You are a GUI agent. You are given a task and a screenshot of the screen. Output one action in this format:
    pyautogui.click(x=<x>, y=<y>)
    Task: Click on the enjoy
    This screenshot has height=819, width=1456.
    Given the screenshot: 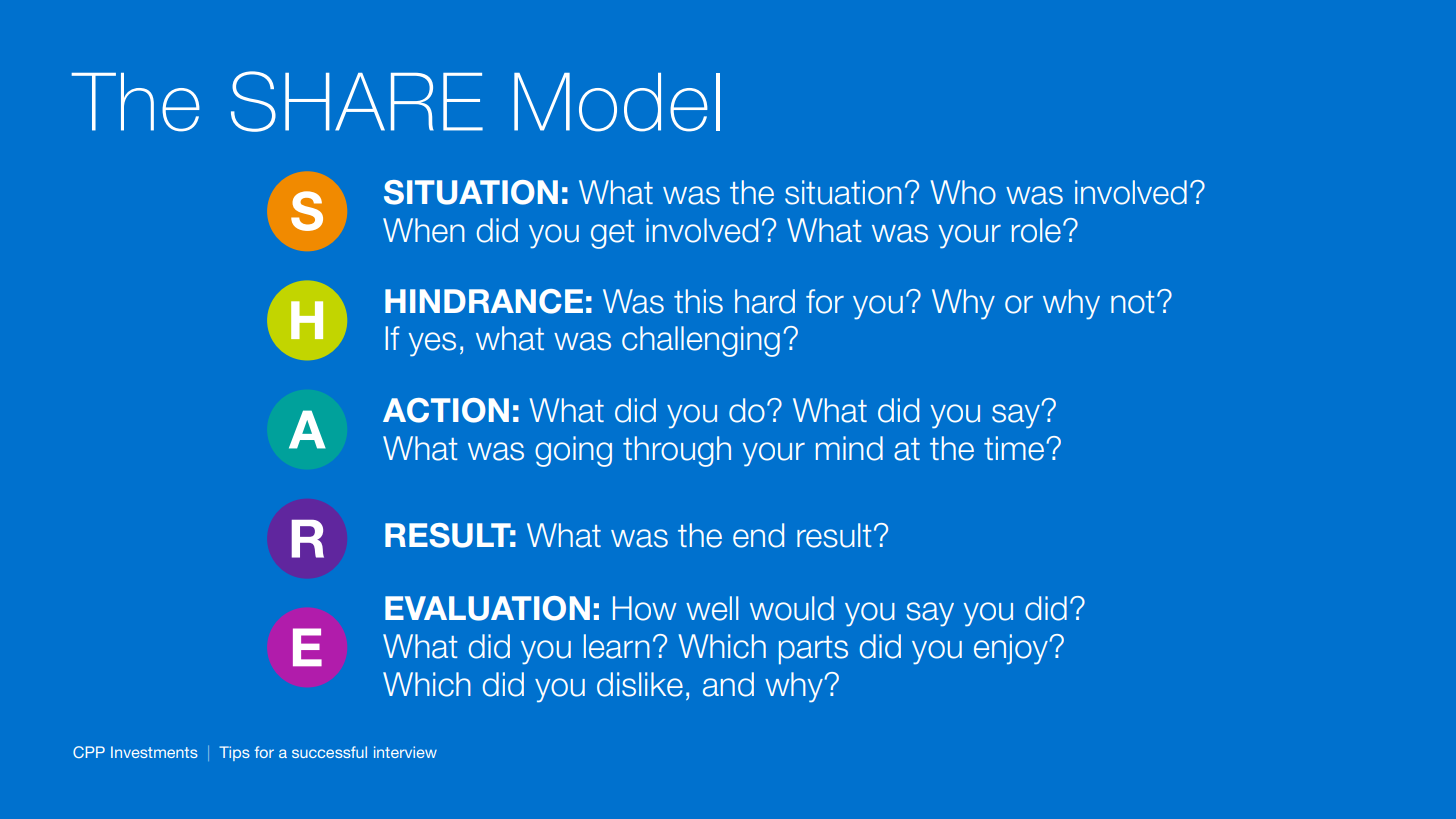 What is the action you would take?
    pyautogui.click(x=1012, y=649)
